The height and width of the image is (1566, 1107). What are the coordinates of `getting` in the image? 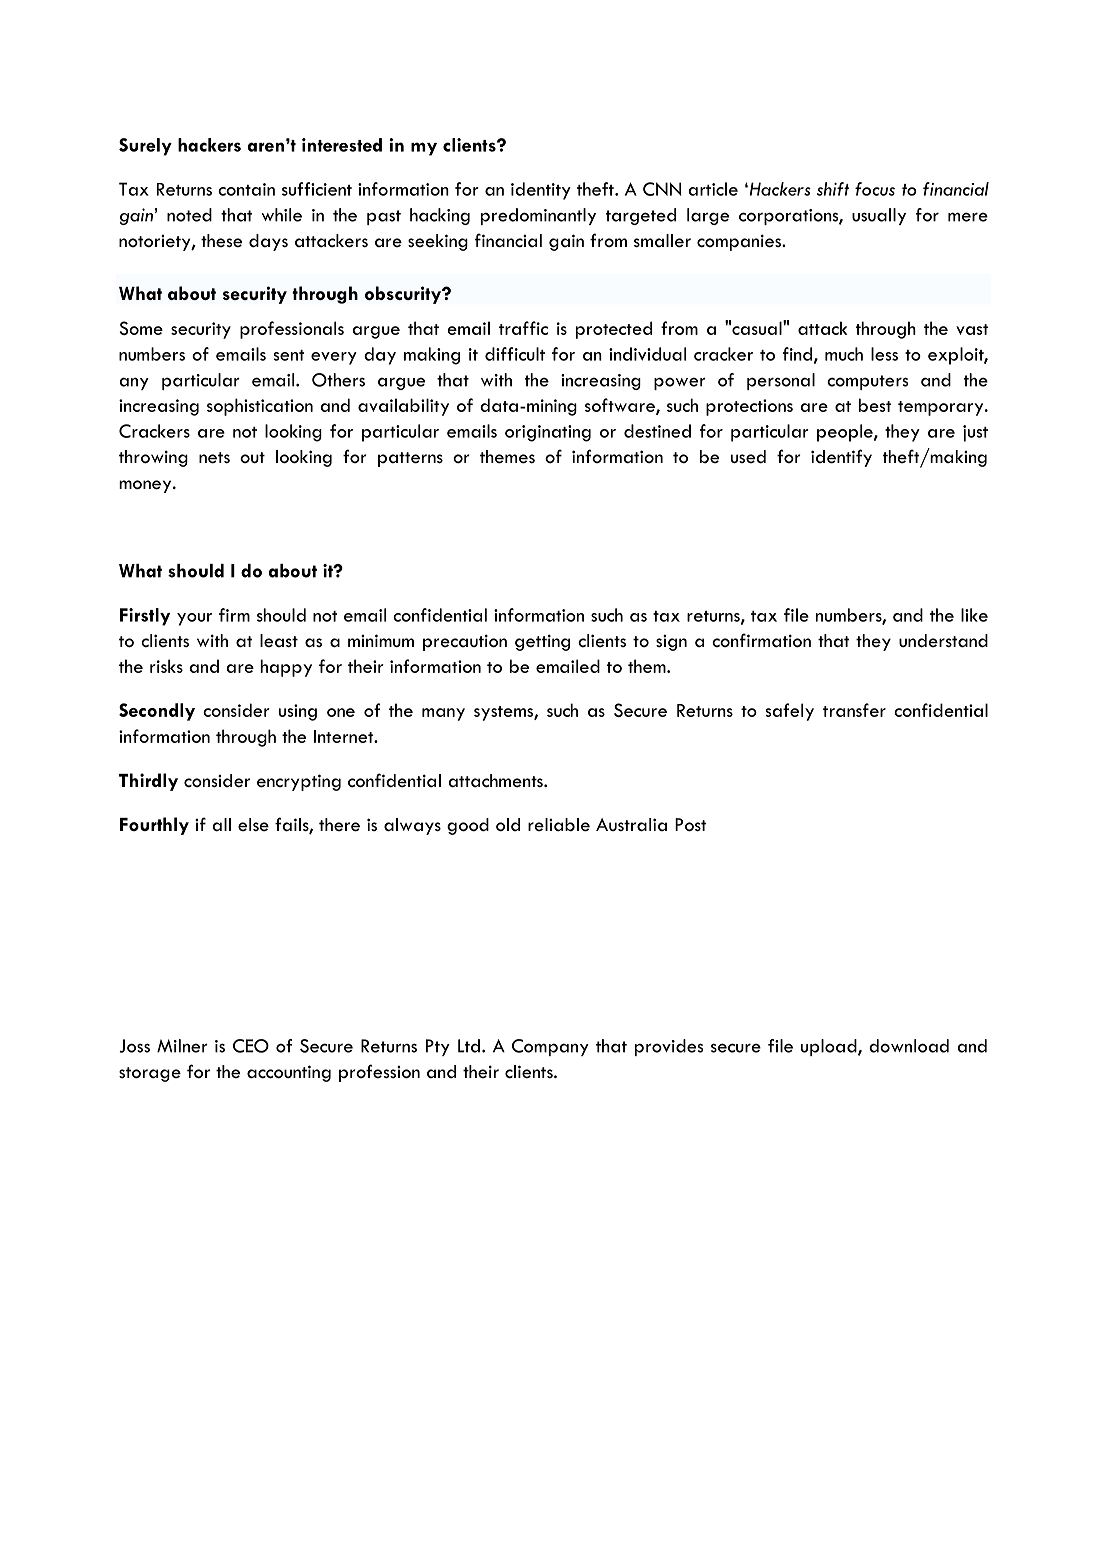 It's located at (542, 642).
